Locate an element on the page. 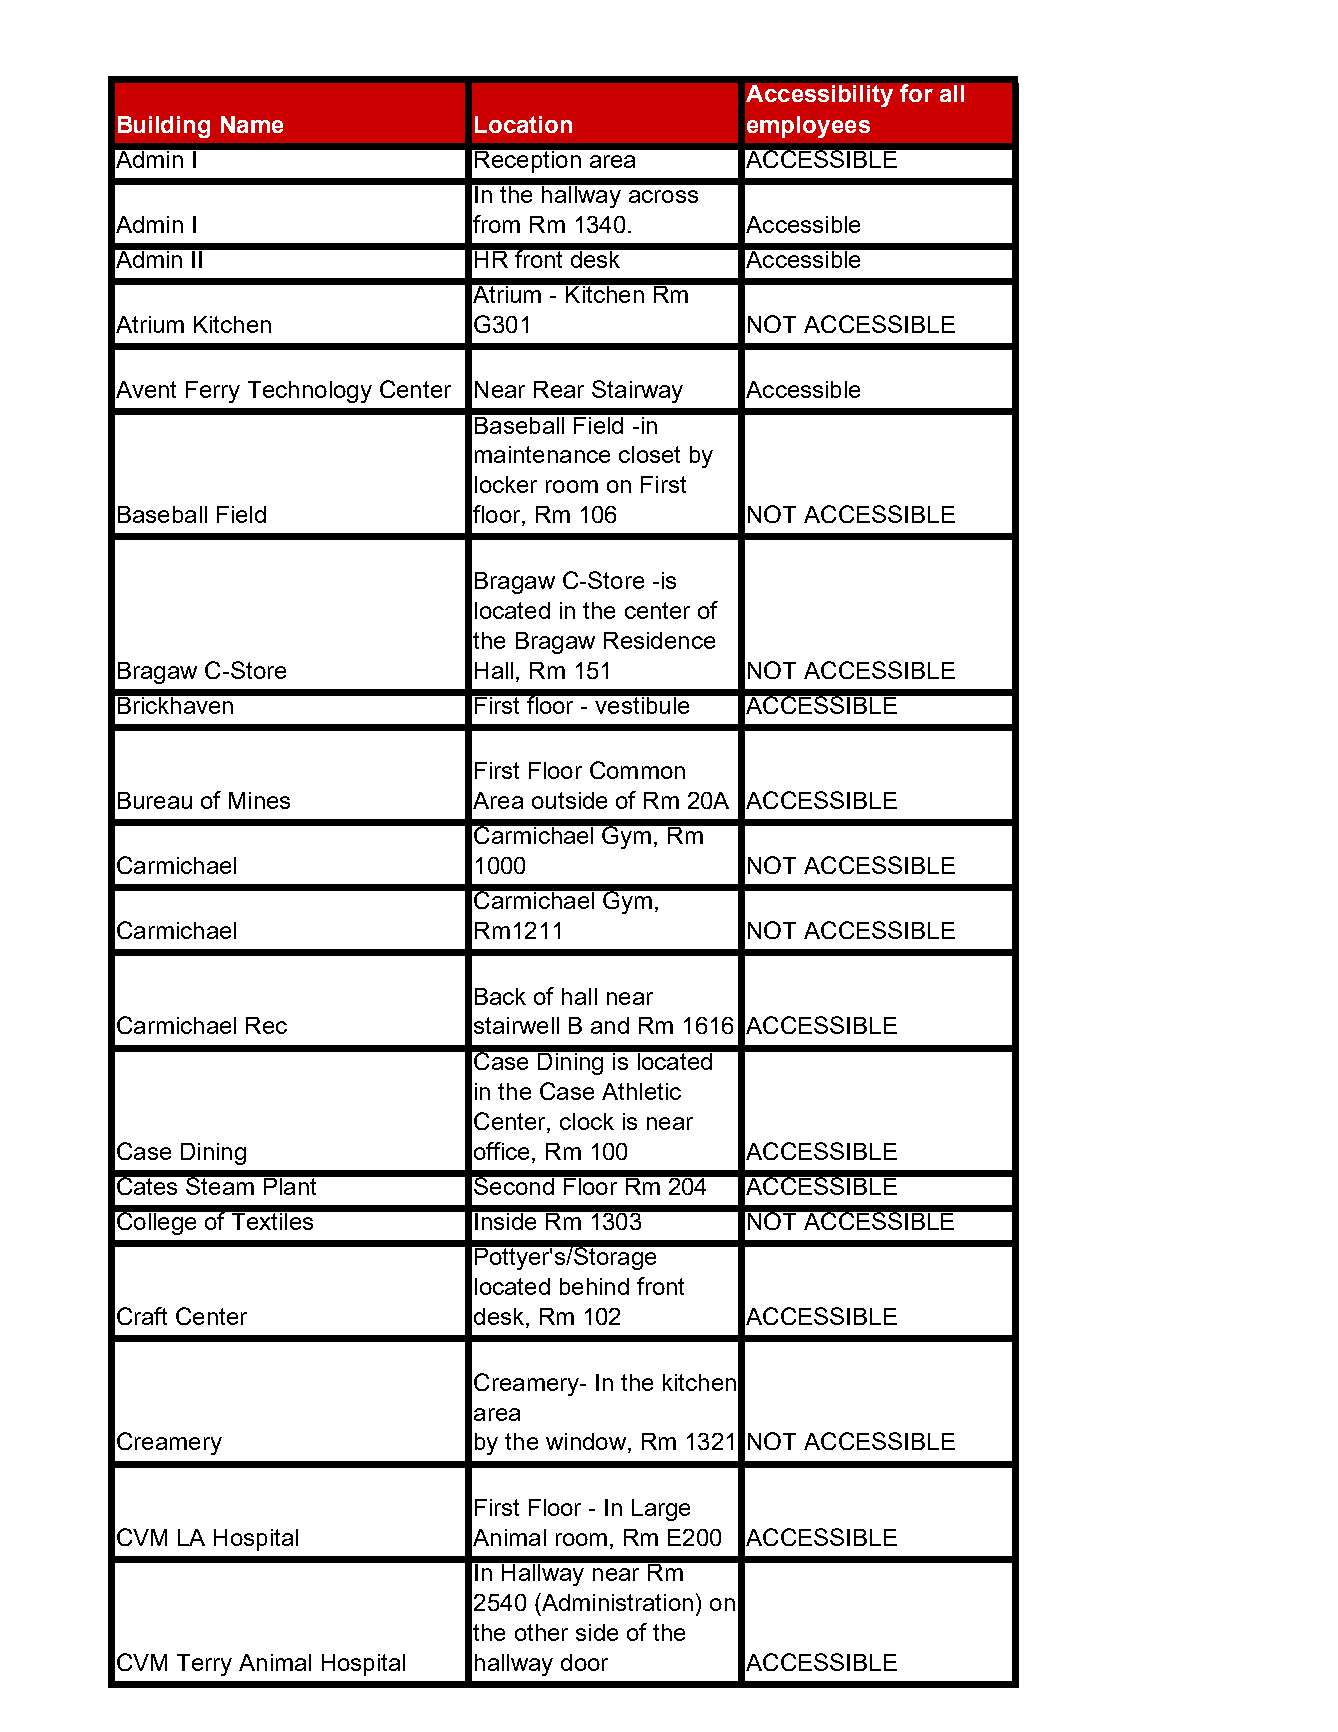 The width and height of the page is (1338, 1732). Location is located at coordinates (523, 124).
